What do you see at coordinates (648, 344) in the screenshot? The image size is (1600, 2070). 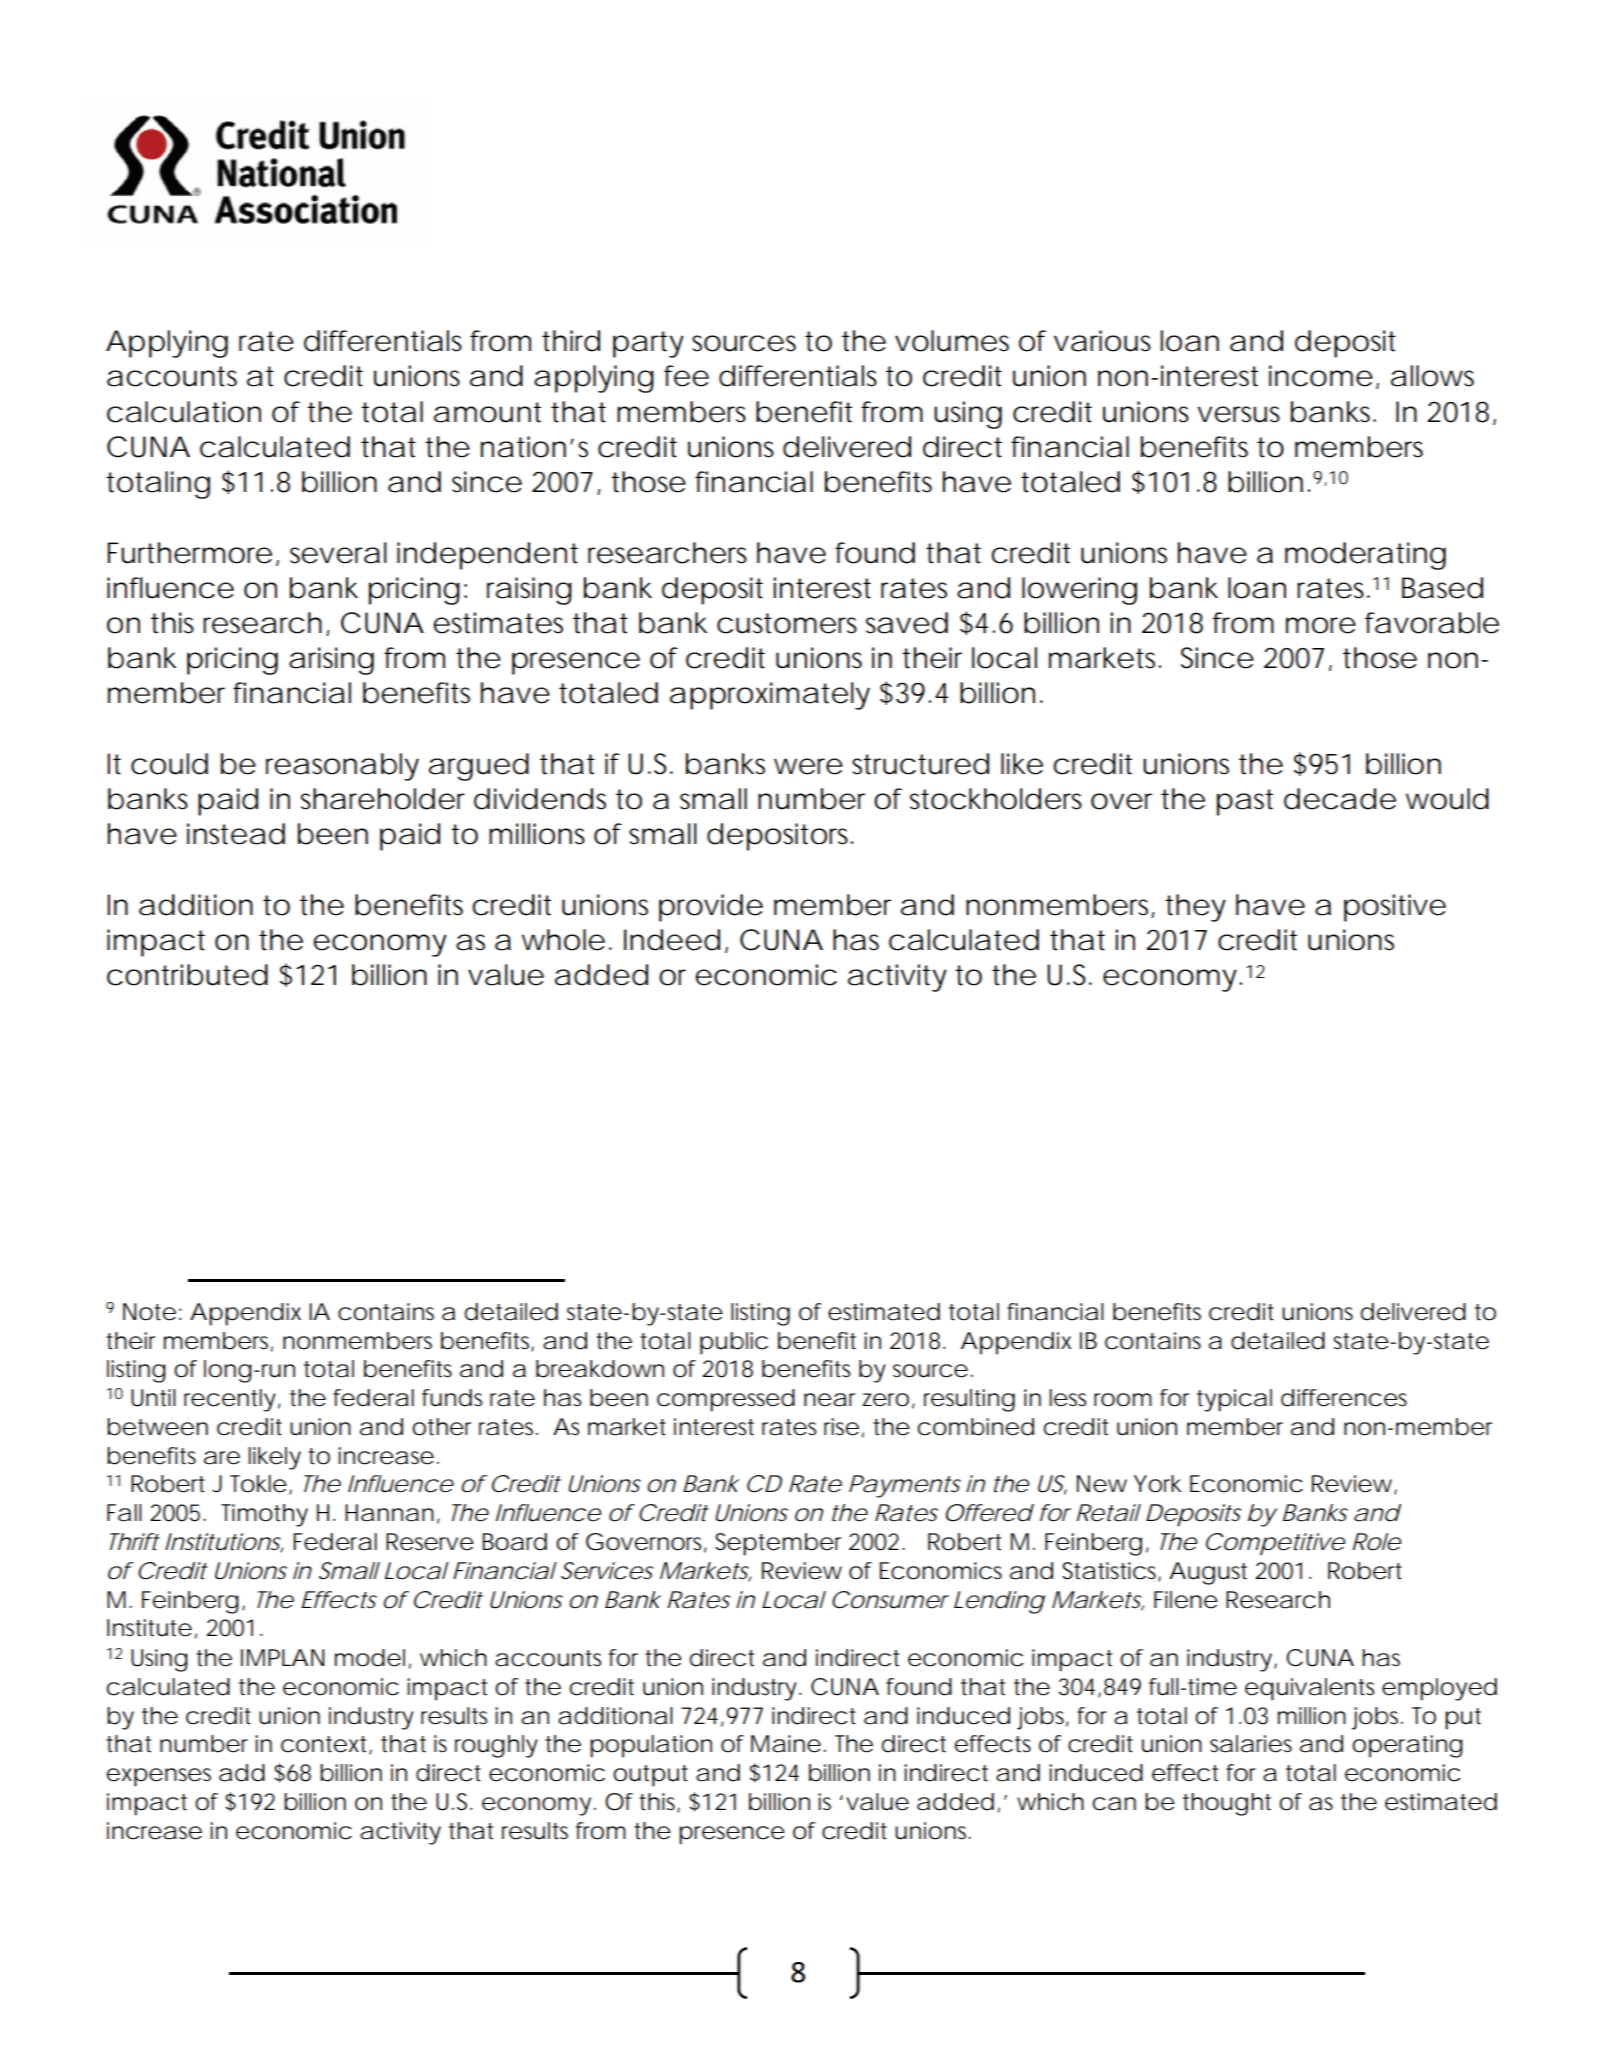 I see `party` at bounding box center [648, 344].
